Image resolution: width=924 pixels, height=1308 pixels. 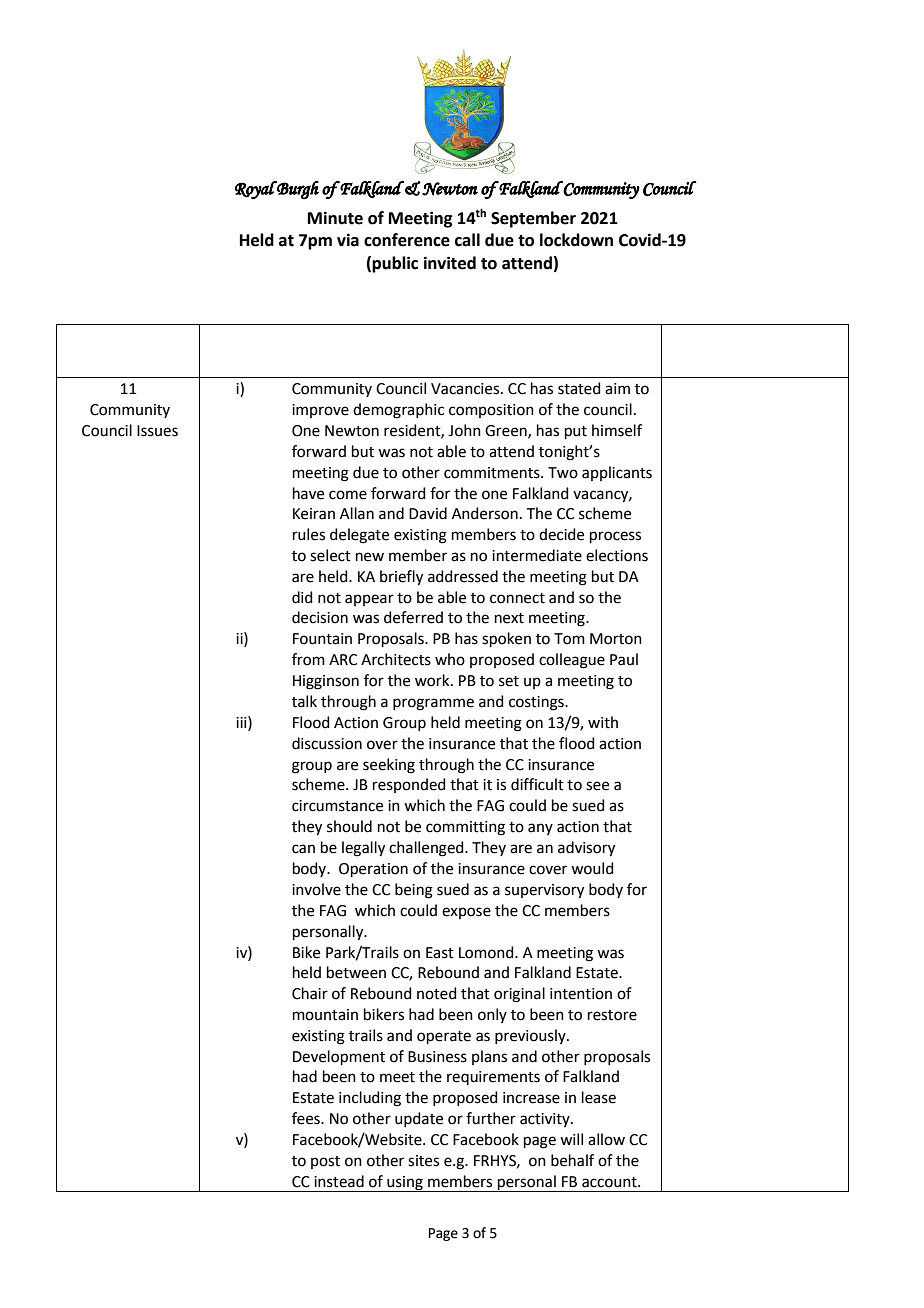 What do you see at coordinates (407, 240) in the screenshot?
I see `conference` at bounding box center [407, 240].
